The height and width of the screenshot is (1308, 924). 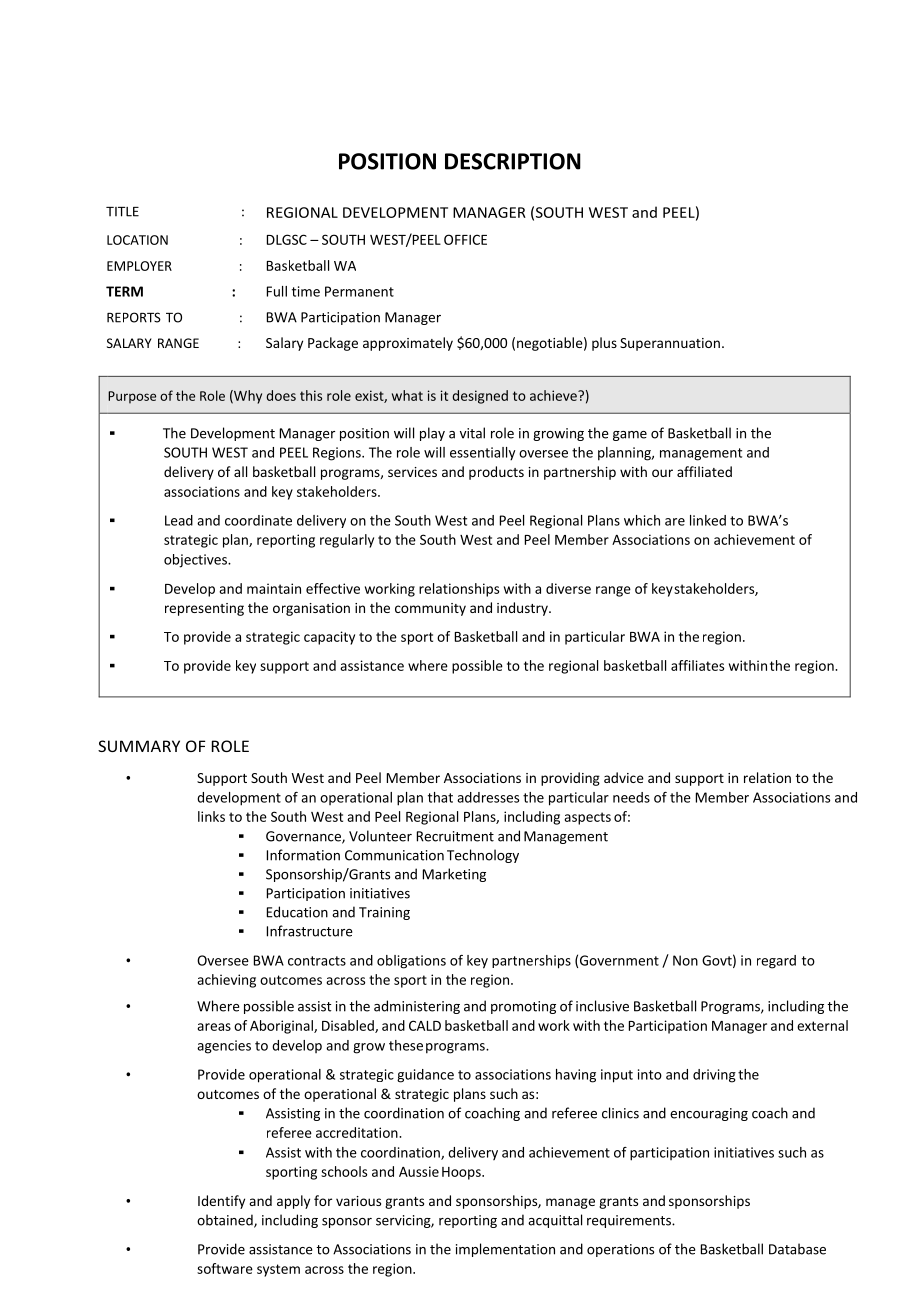 What do you see at coordinates (776, 962) in the screenshot?
I see `regard` at bounding box center [776, 962].
